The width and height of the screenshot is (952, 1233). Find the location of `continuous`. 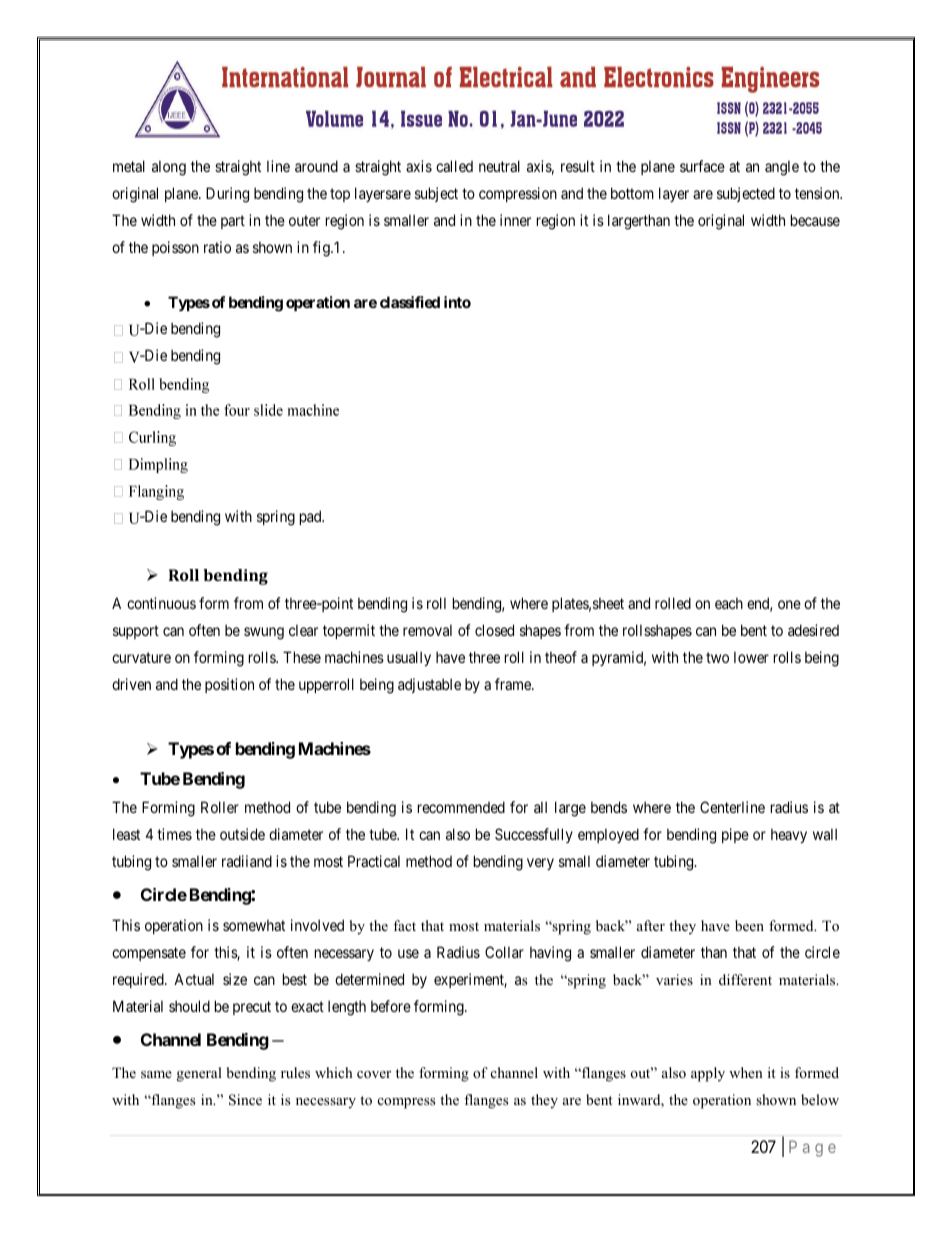

continuous is located at coordinates (161, 603).
